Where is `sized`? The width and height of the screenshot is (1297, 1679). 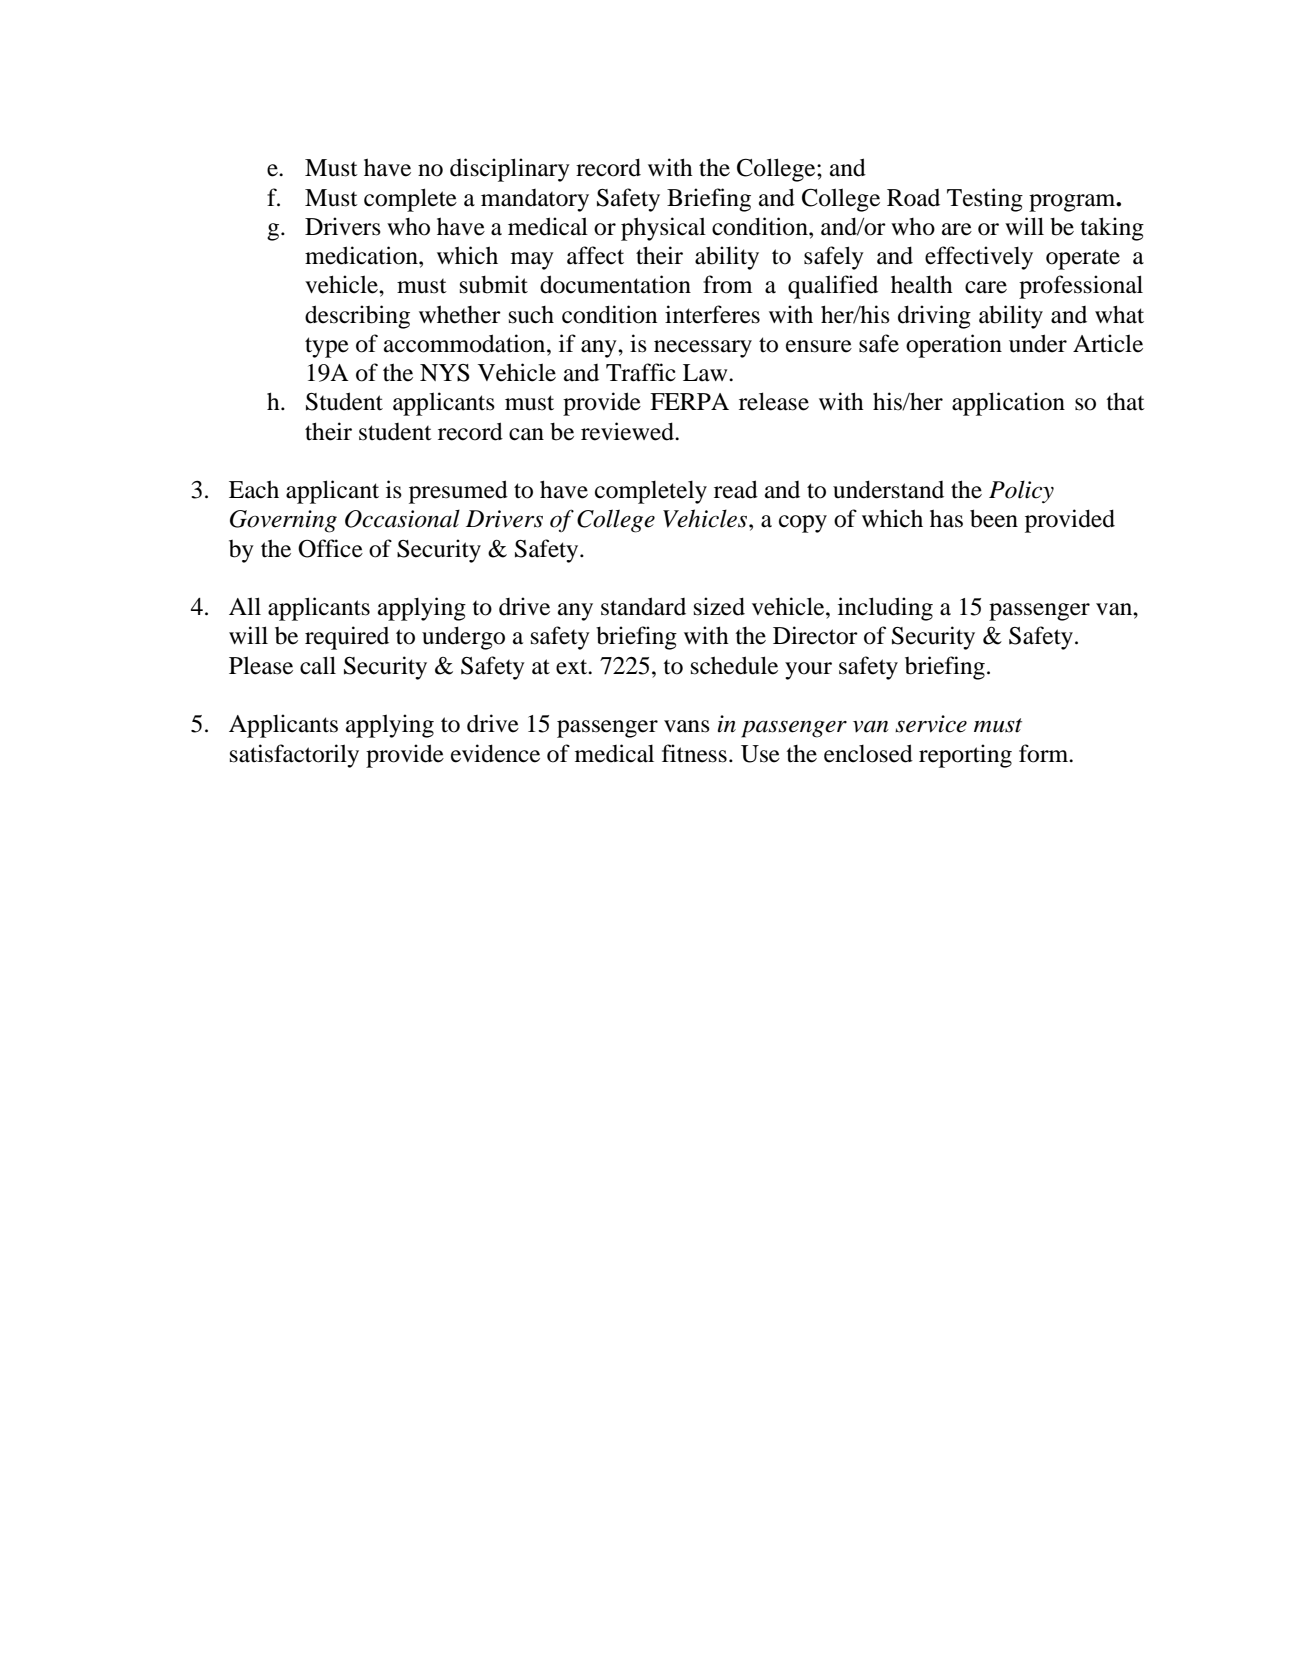
sized is located at coordinates (719, 606).
